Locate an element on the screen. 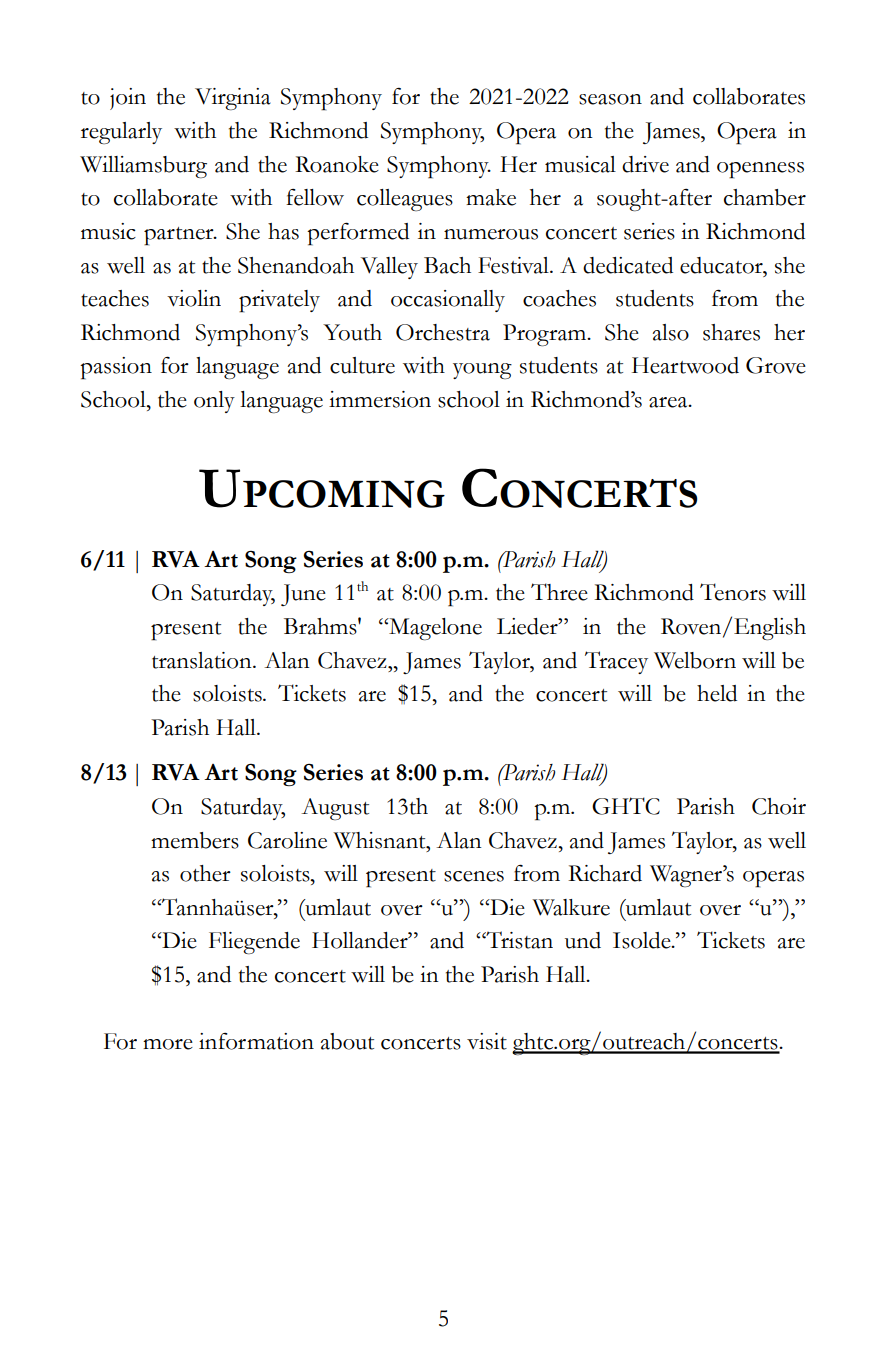 This screenshot has width=887, height=1372. Virginia is located at coordinates (233, 99).
